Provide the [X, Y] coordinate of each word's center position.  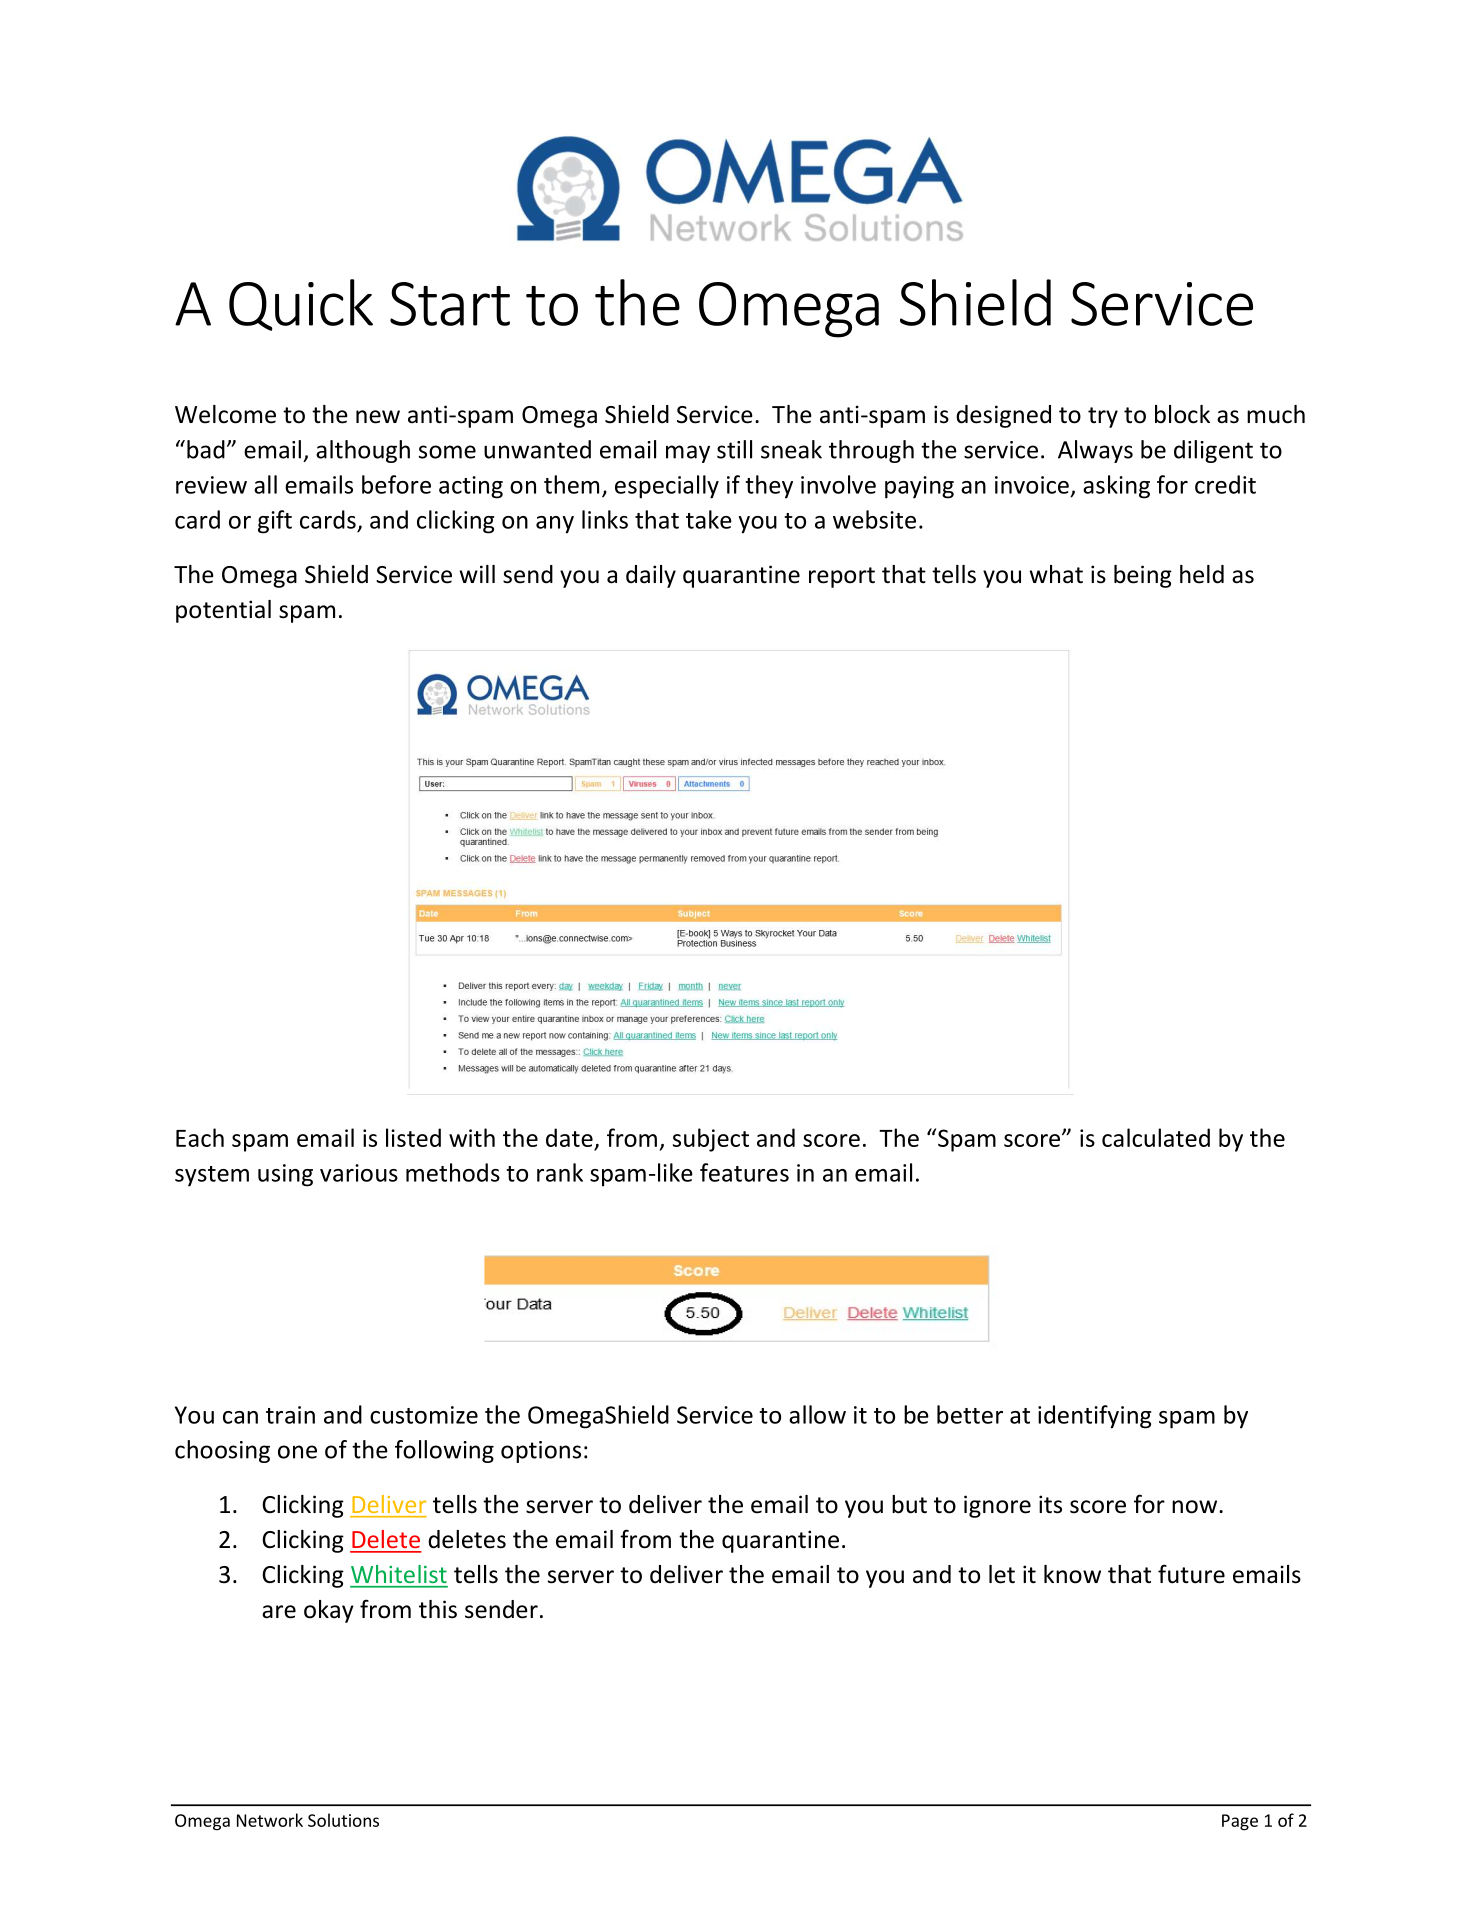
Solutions [343, 1820]
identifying [1094, 1417]
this [438, 1609]
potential [223, 611]
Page [1240, 1822]
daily [651, 576]
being [1143, 576]
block [1182, 414]
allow [817, 1414]
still [734, 449]
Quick [301, 305]
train [290, 1415]
